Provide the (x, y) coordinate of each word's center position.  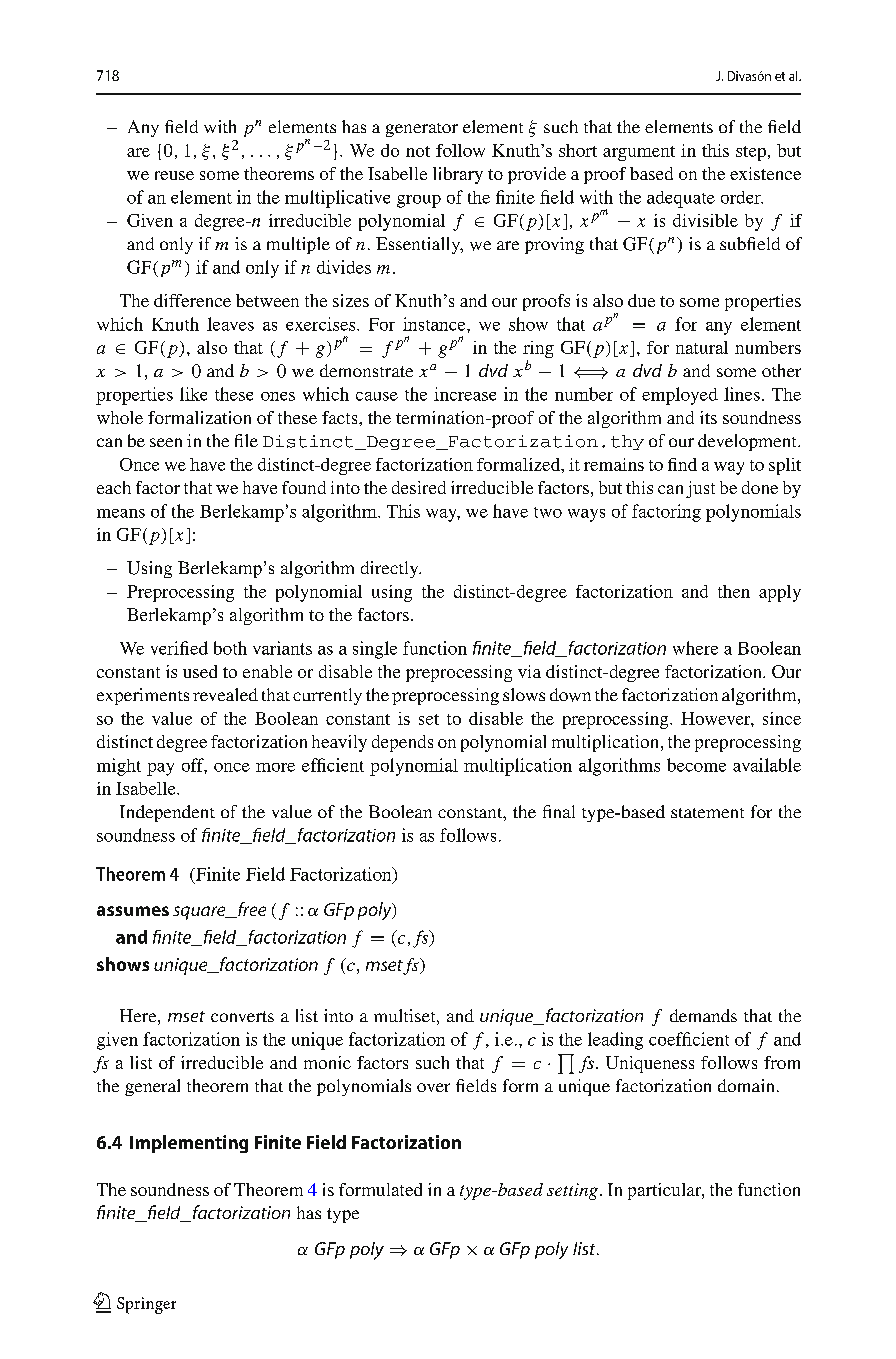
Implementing (189, 1144)
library (458, 175)
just (700, 489)
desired (419, 487)
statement (707, 813)
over (433, 1087)
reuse (174, 175)
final (559, 811)
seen (166, 442)
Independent (167, 813)
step (752, 153)
